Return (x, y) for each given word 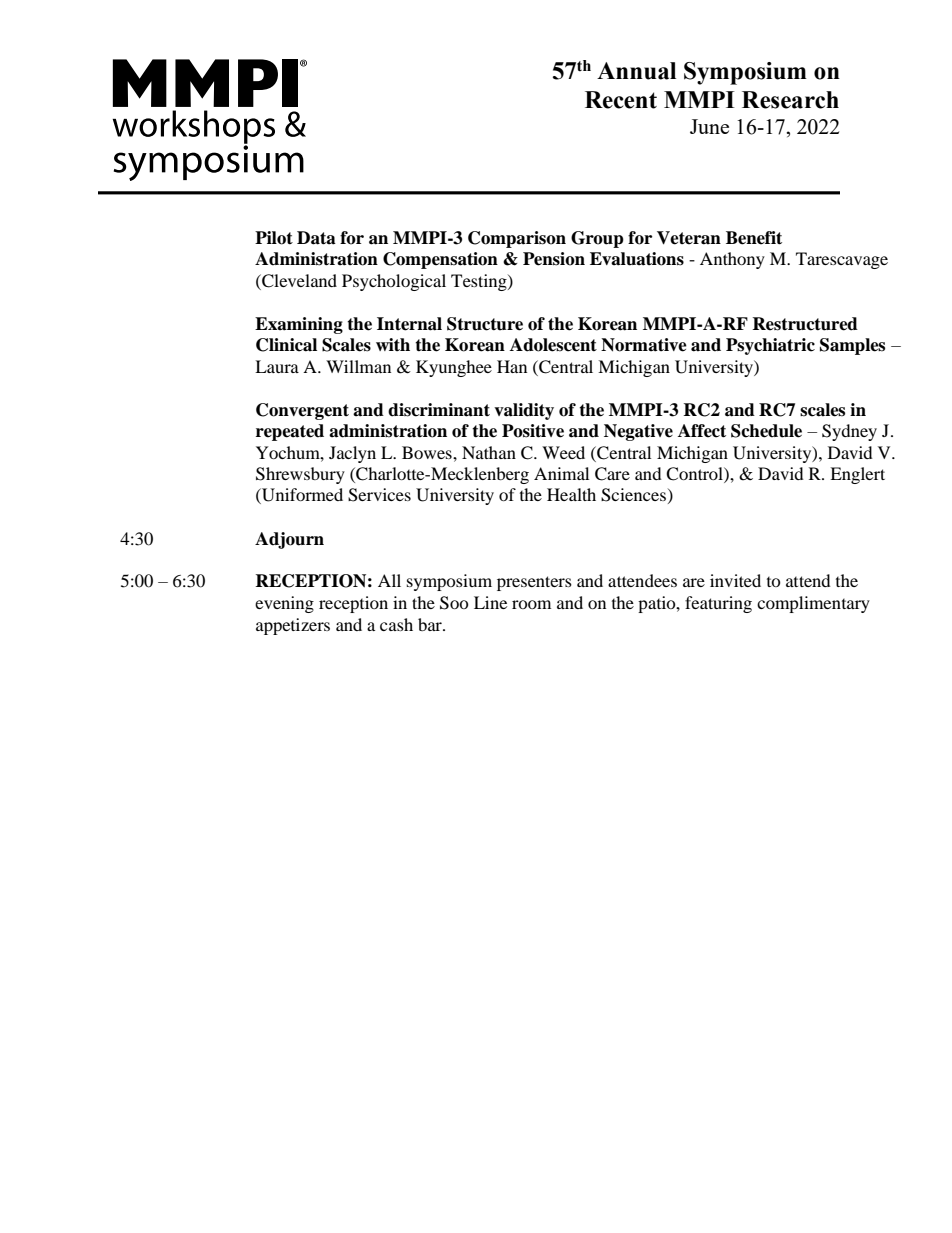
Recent (621, 100)
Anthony (732, 260)
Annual (636, 71)
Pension (554, 259)
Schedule (766, 431)
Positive (533, 431)
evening (284, 604)
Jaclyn (352, 454)
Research (790, 100)
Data (316, 238)
